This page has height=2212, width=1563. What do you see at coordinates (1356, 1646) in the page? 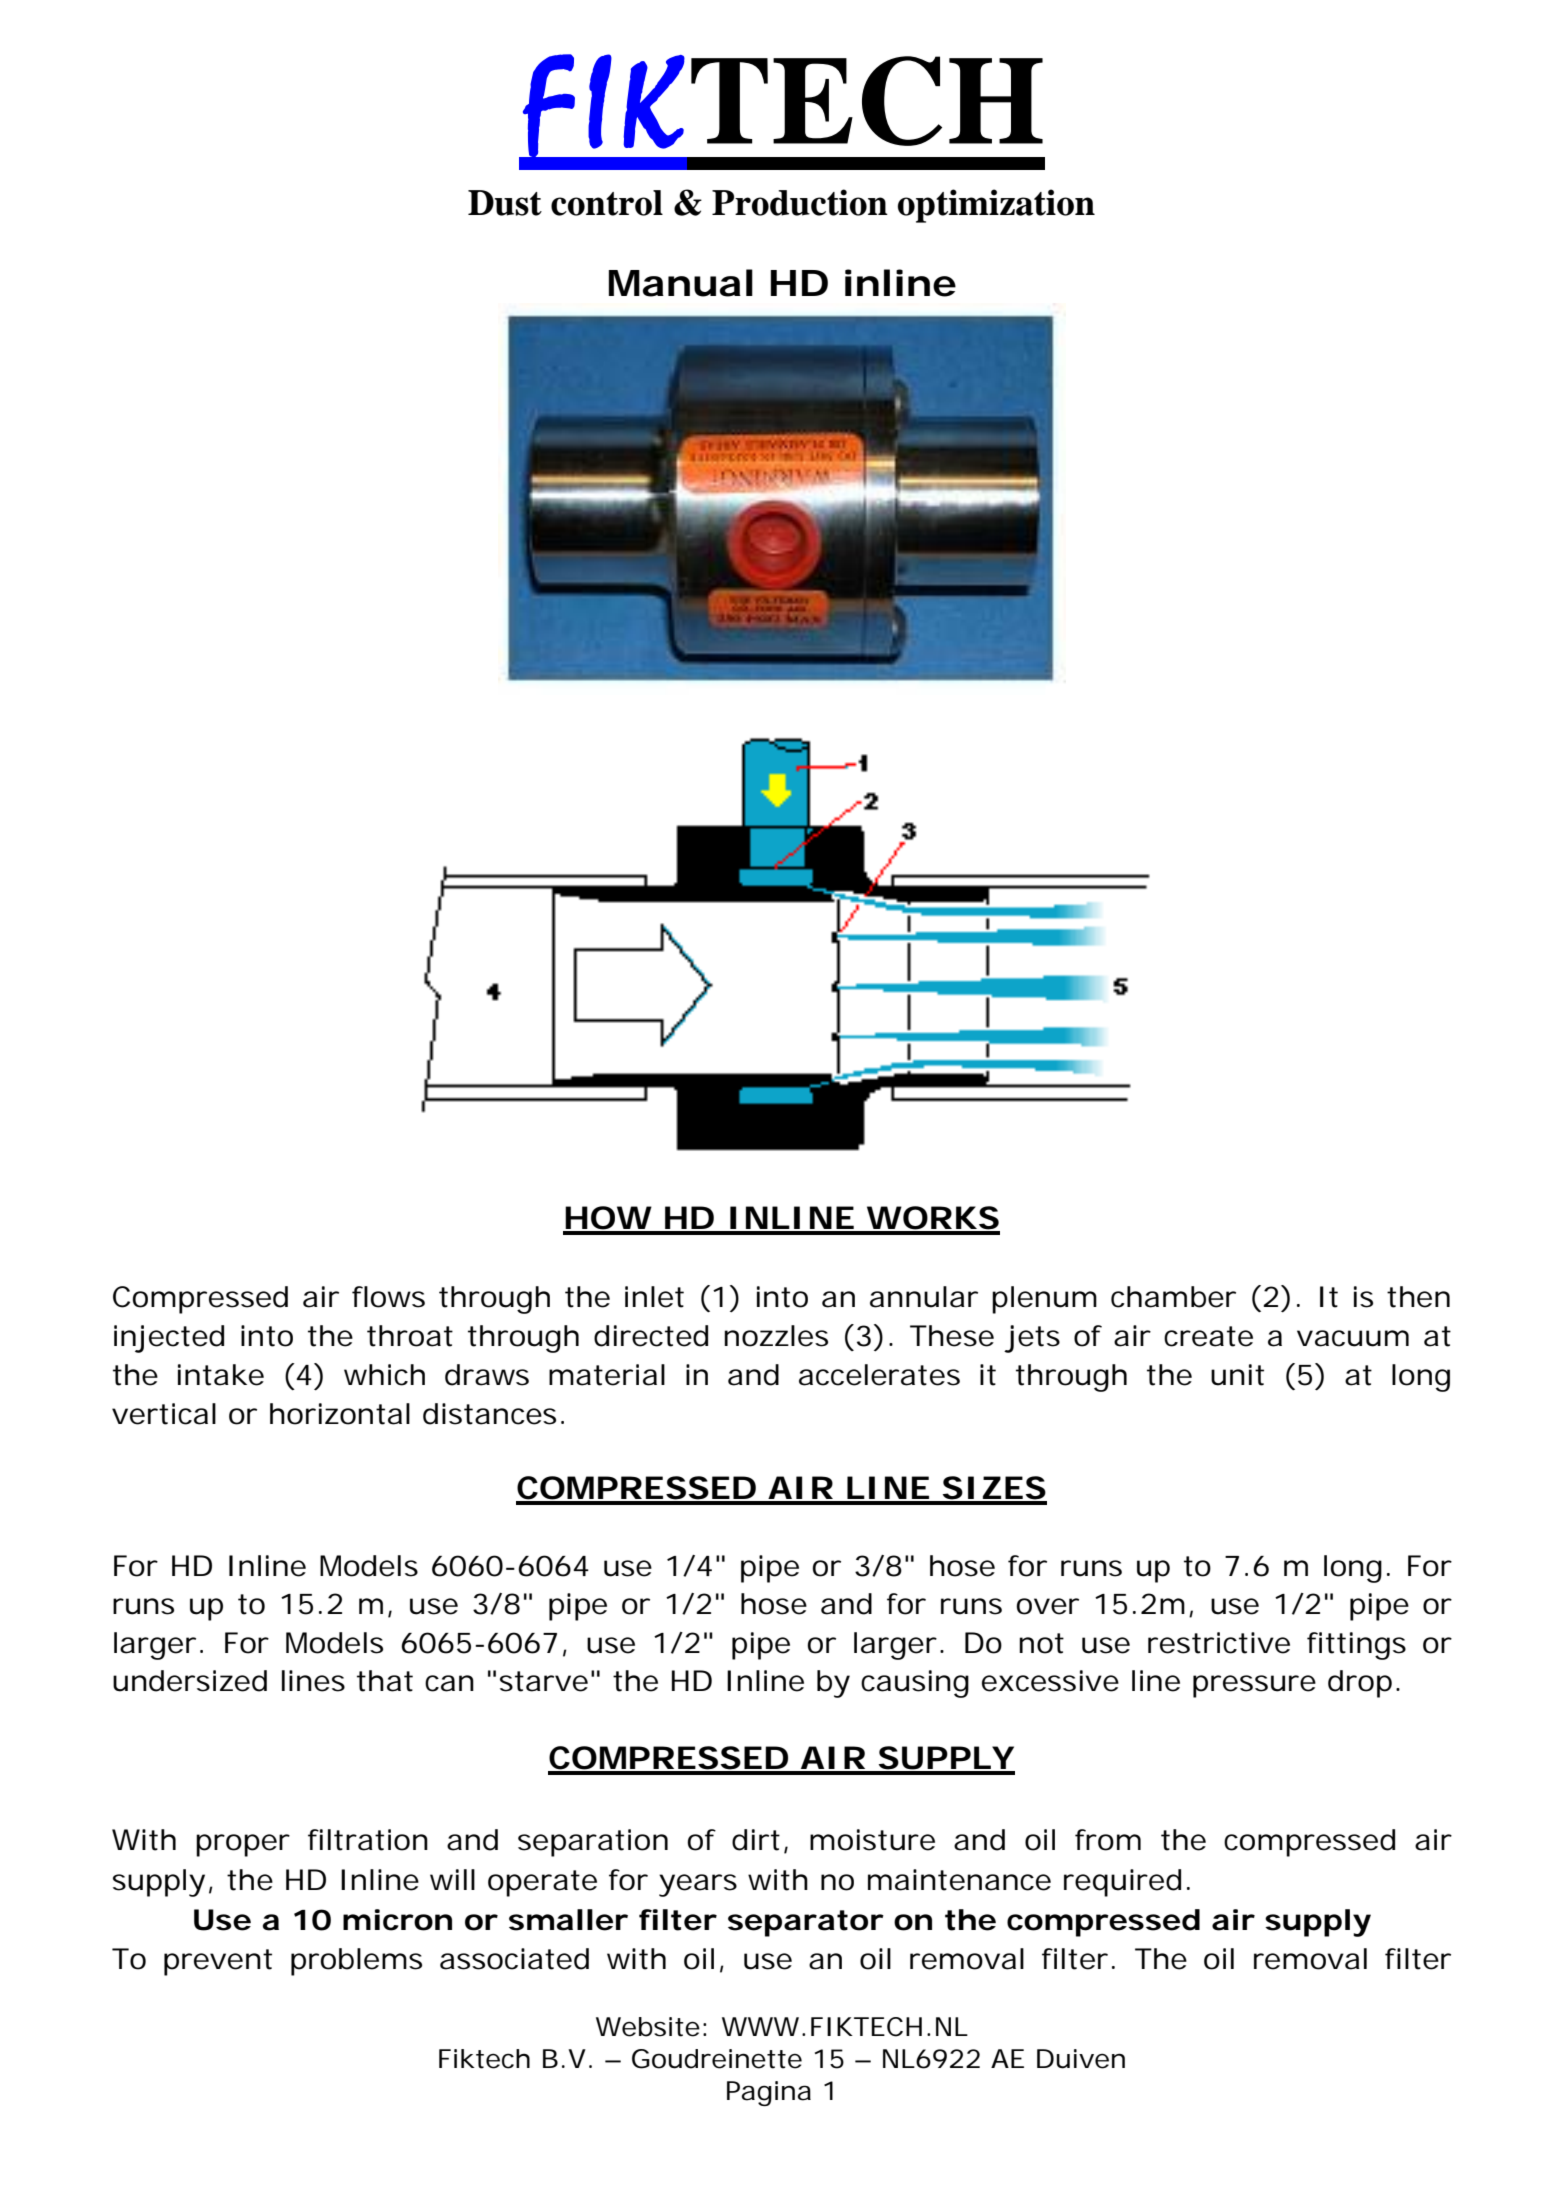
I see `fittings` at bounding box center [1356, 1646].
